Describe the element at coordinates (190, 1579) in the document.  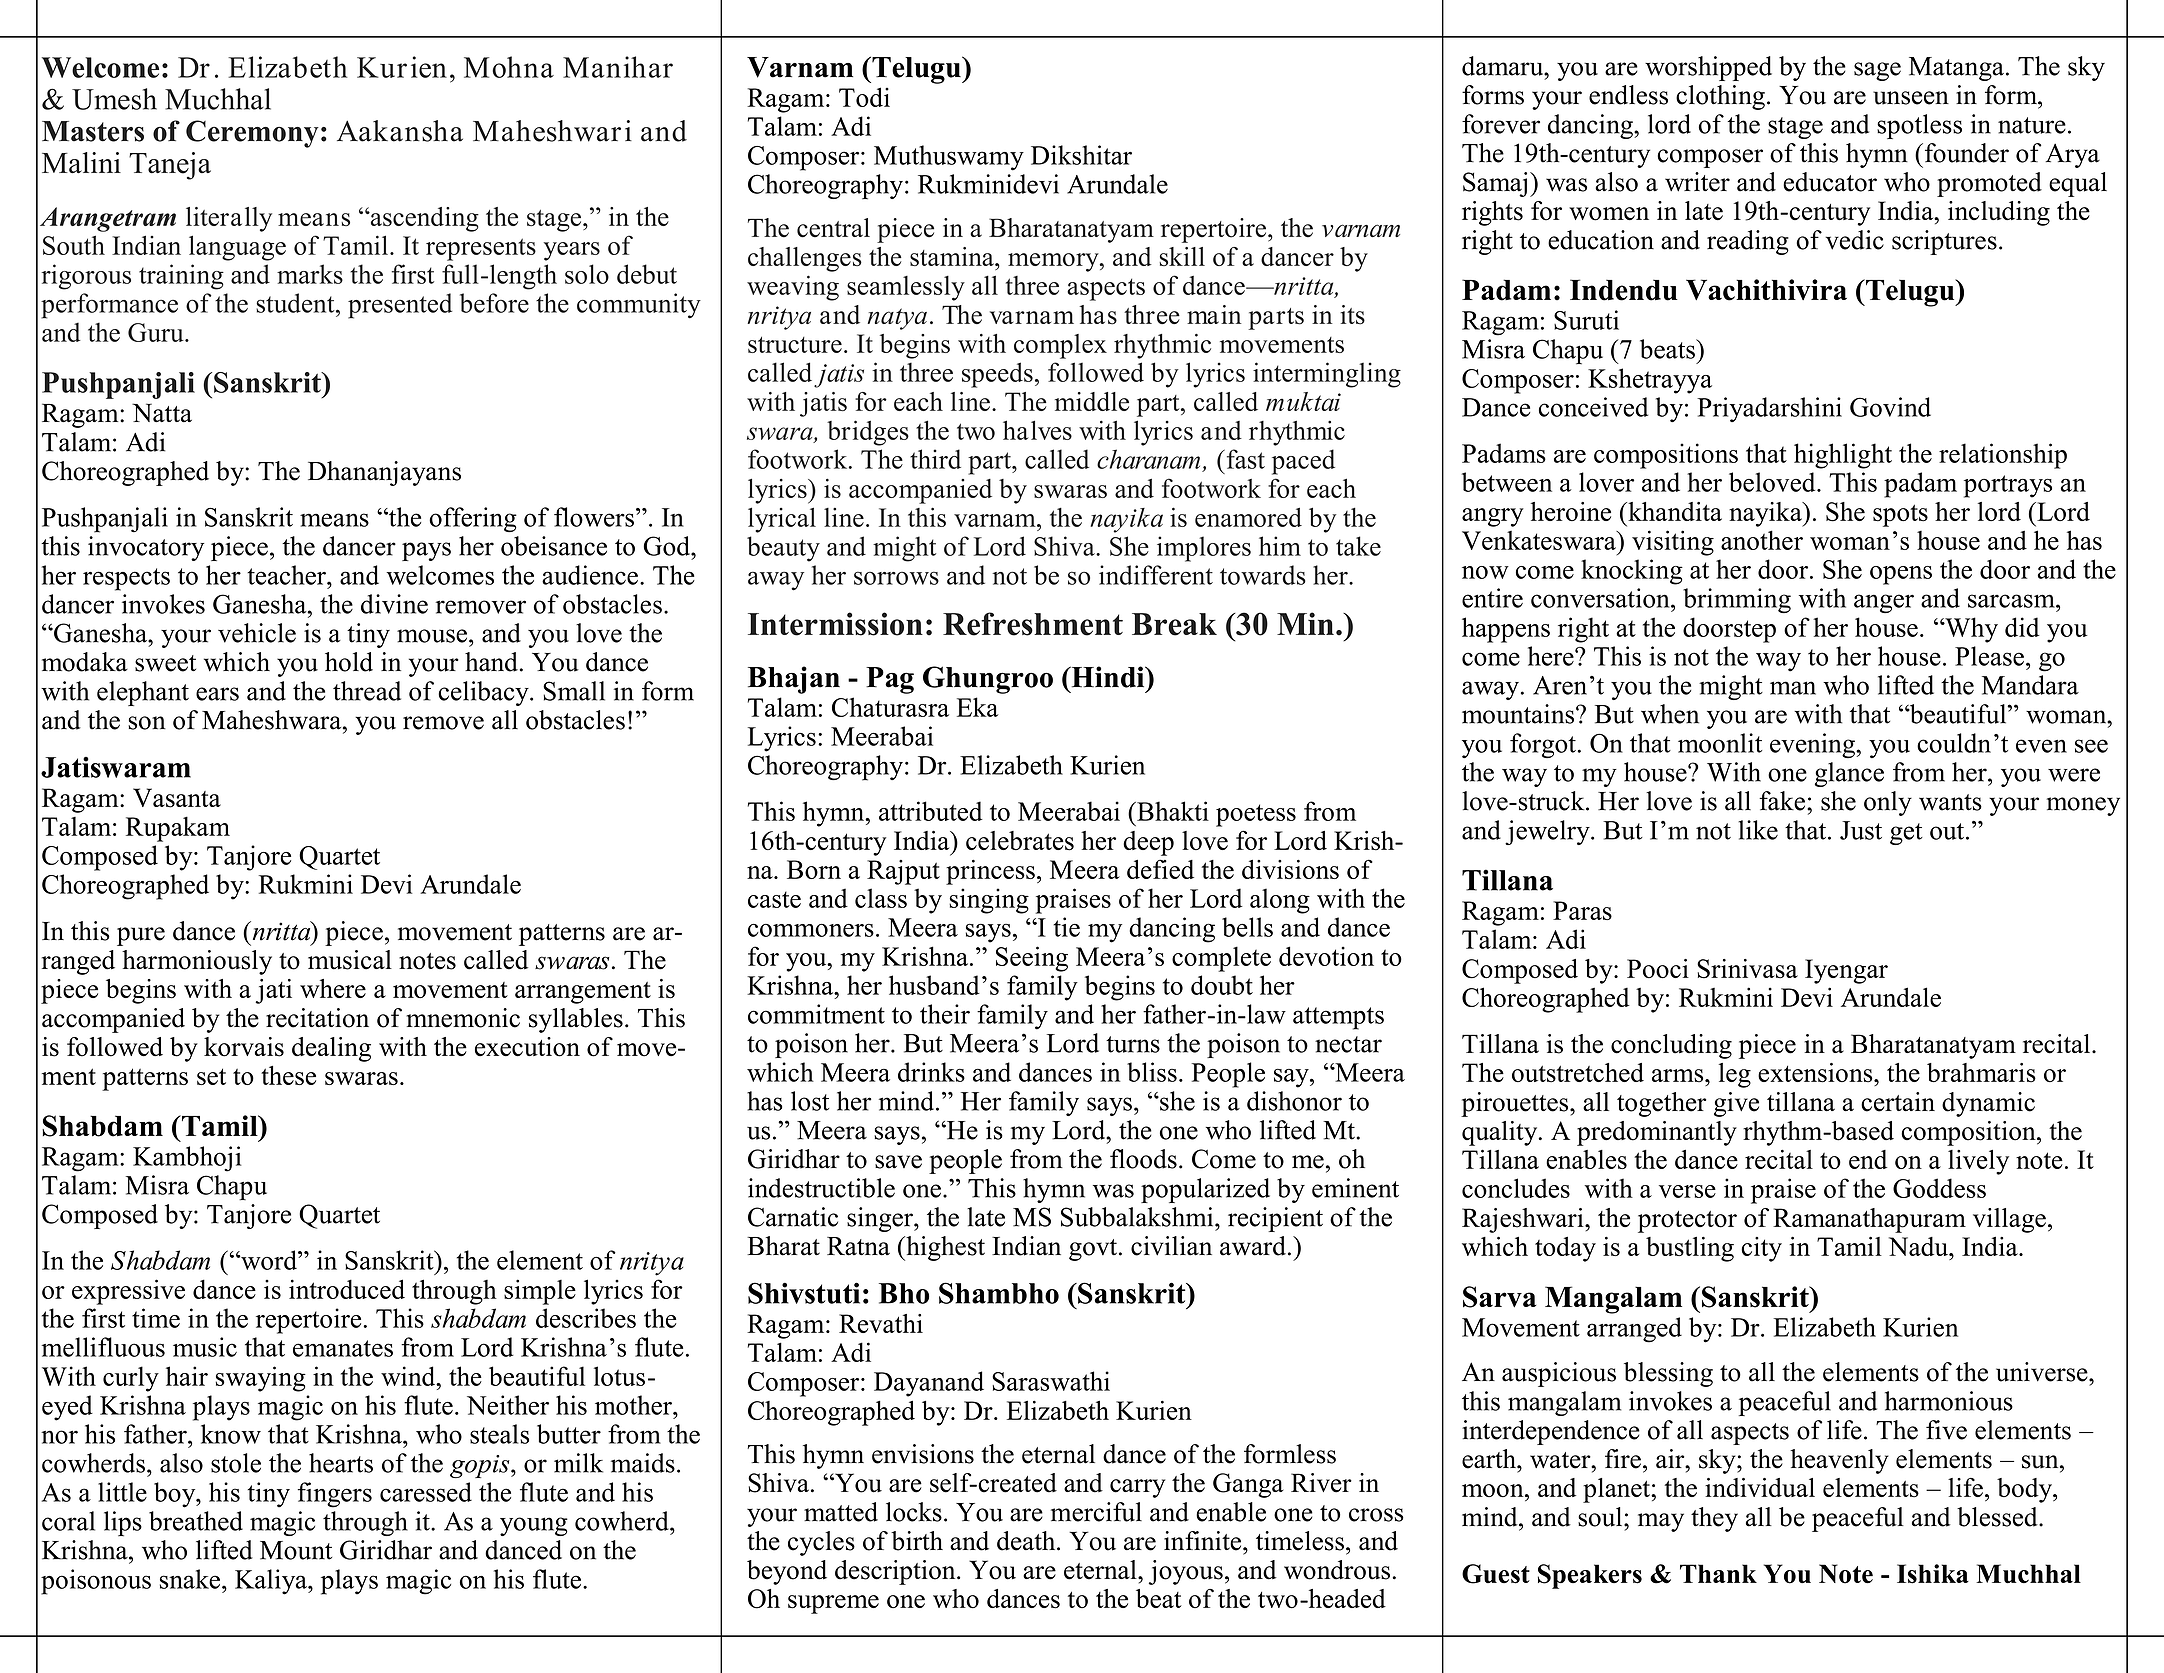
I see `snake` at that location.
